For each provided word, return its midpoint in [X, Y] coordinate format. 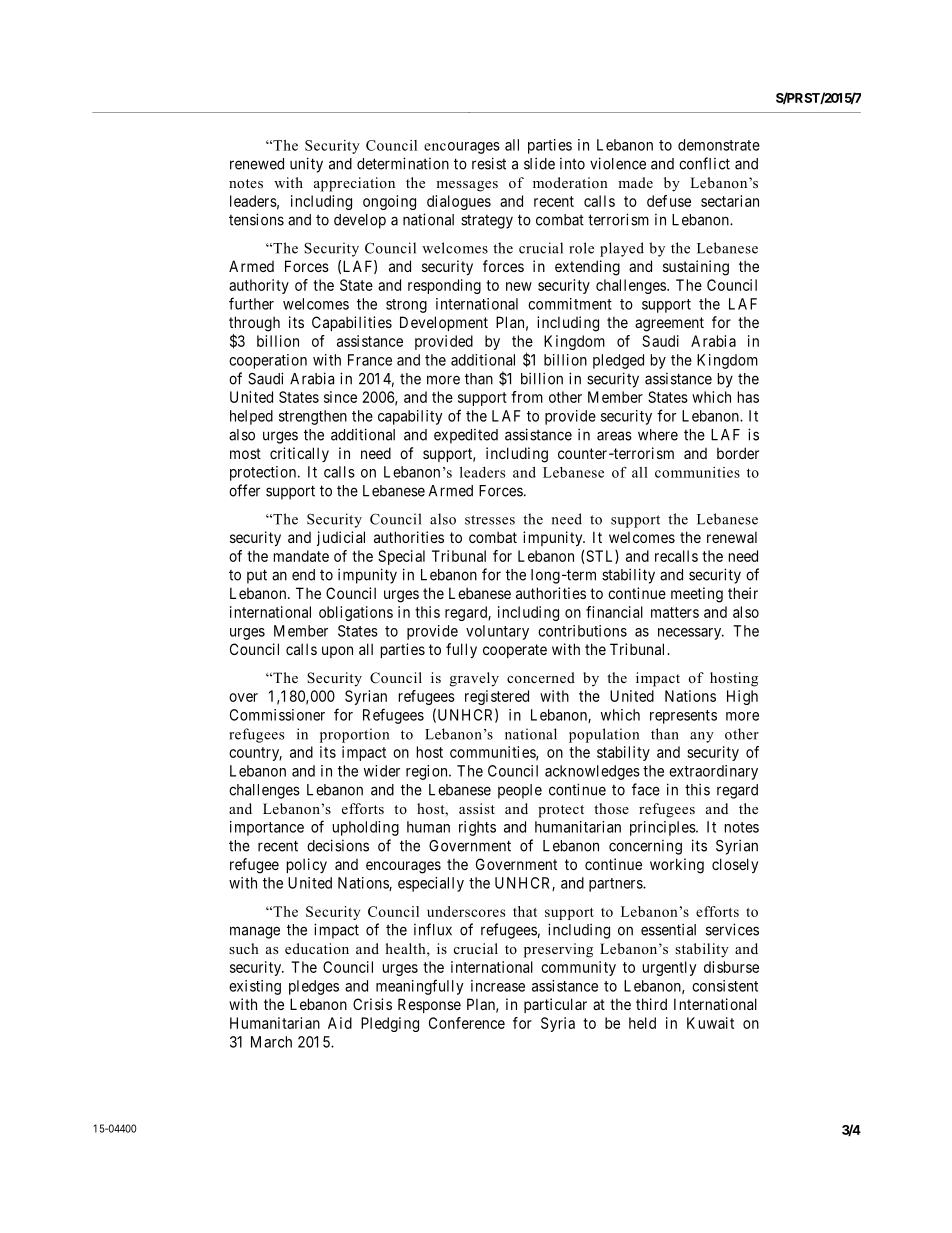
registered [497, 697]
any [702, 737]
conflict [704, 163]
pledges [314, 987]
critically [299, 454]
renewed [257, 164]
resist [489, 163]
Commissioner [277, 715]
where [658, 435]
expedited [466, 436]
